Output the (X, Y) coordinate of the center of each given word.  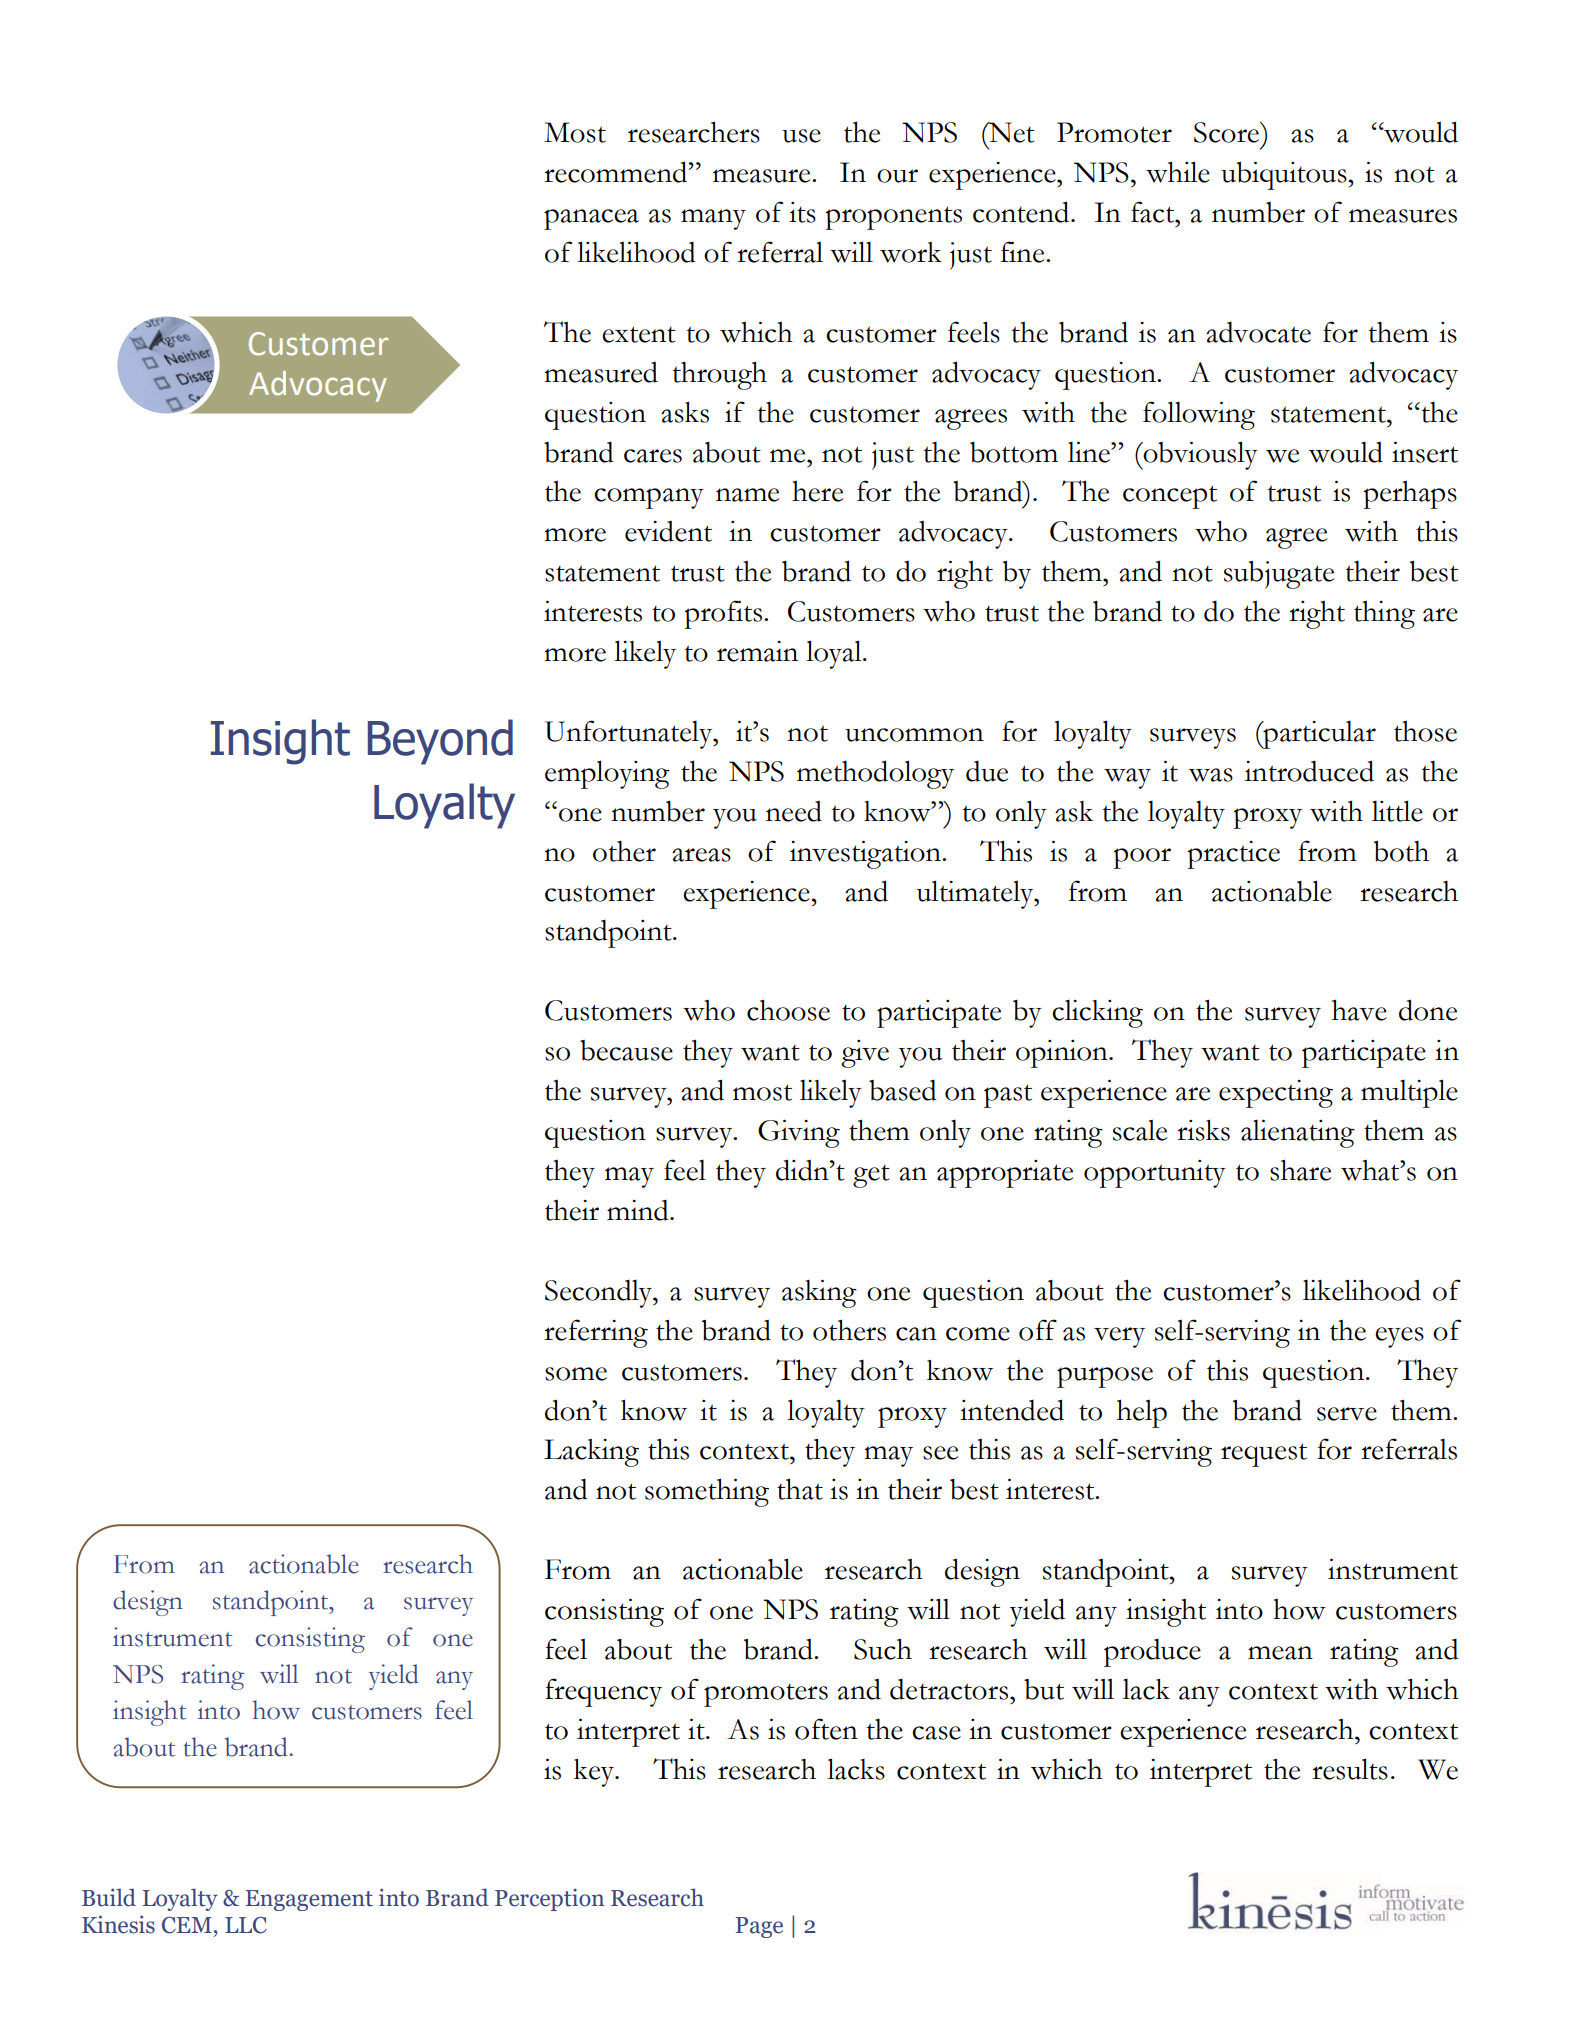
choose (788, 1010)
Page (759, 1927)
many (713, 219)
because (626, 1050)
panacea (591, 219)
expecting (1276, 1094)
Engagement (309, 1900)
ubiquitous (1285, 175)
